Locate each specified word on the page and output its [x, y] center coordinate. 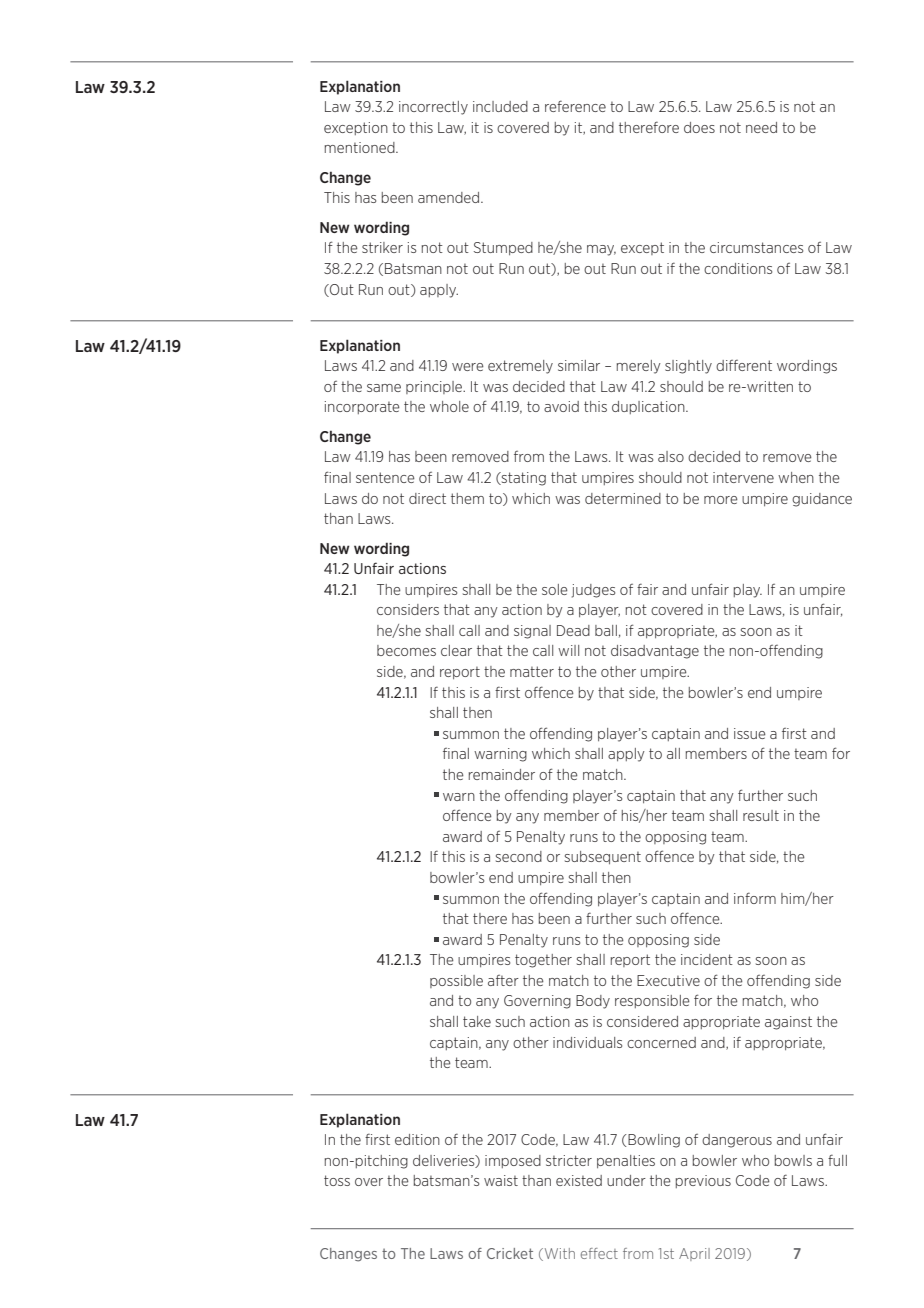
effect [599, 1253]
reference [575, 106]
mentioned [361, 147]
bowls [793, 1160]
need [761, 127]
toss [337, 1180]
